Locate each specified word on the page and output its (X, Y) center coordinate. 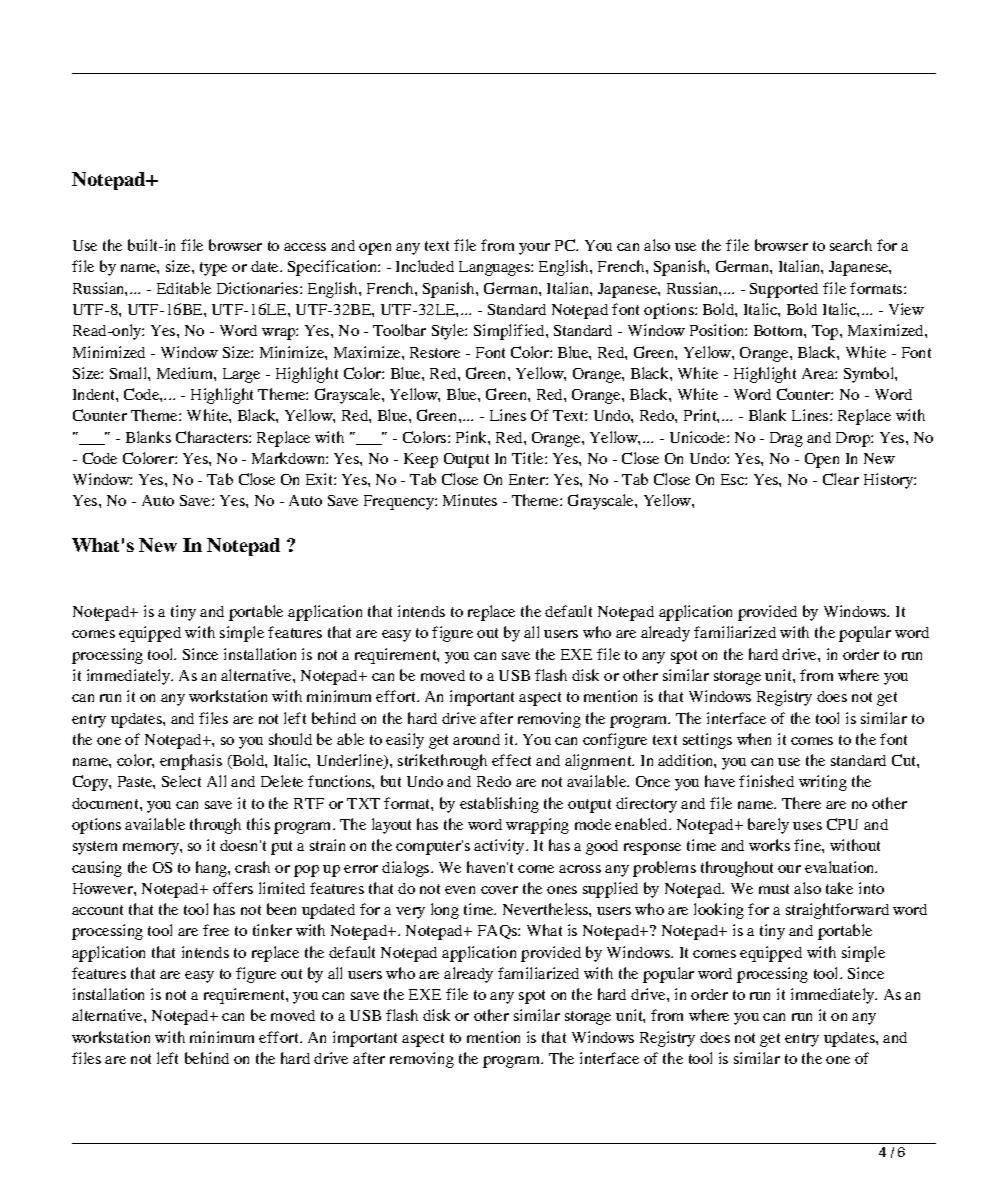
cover (499, 890)
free (216, 930)
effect (511, 760)
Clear (841, 479)
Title (529, 458)
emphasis (191, 762)
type (213, 269)
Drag (786, 439)
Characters (213, 437)
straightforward (837, 911)
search (851, 245)
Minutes (470, 500)
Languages (495, 268)
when (754, 739)
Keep (421, 460)
